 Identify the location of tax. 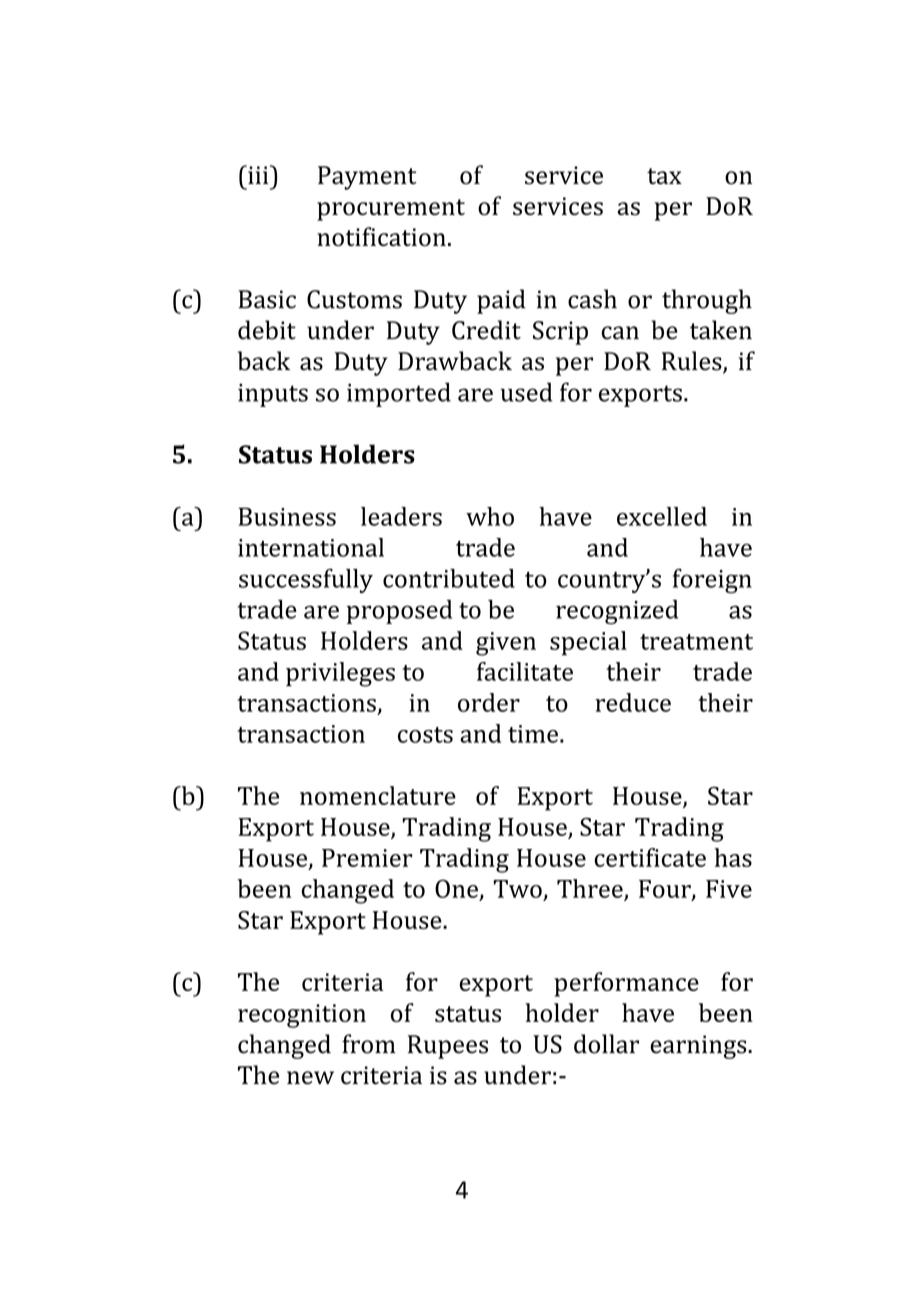
(664, 176).
